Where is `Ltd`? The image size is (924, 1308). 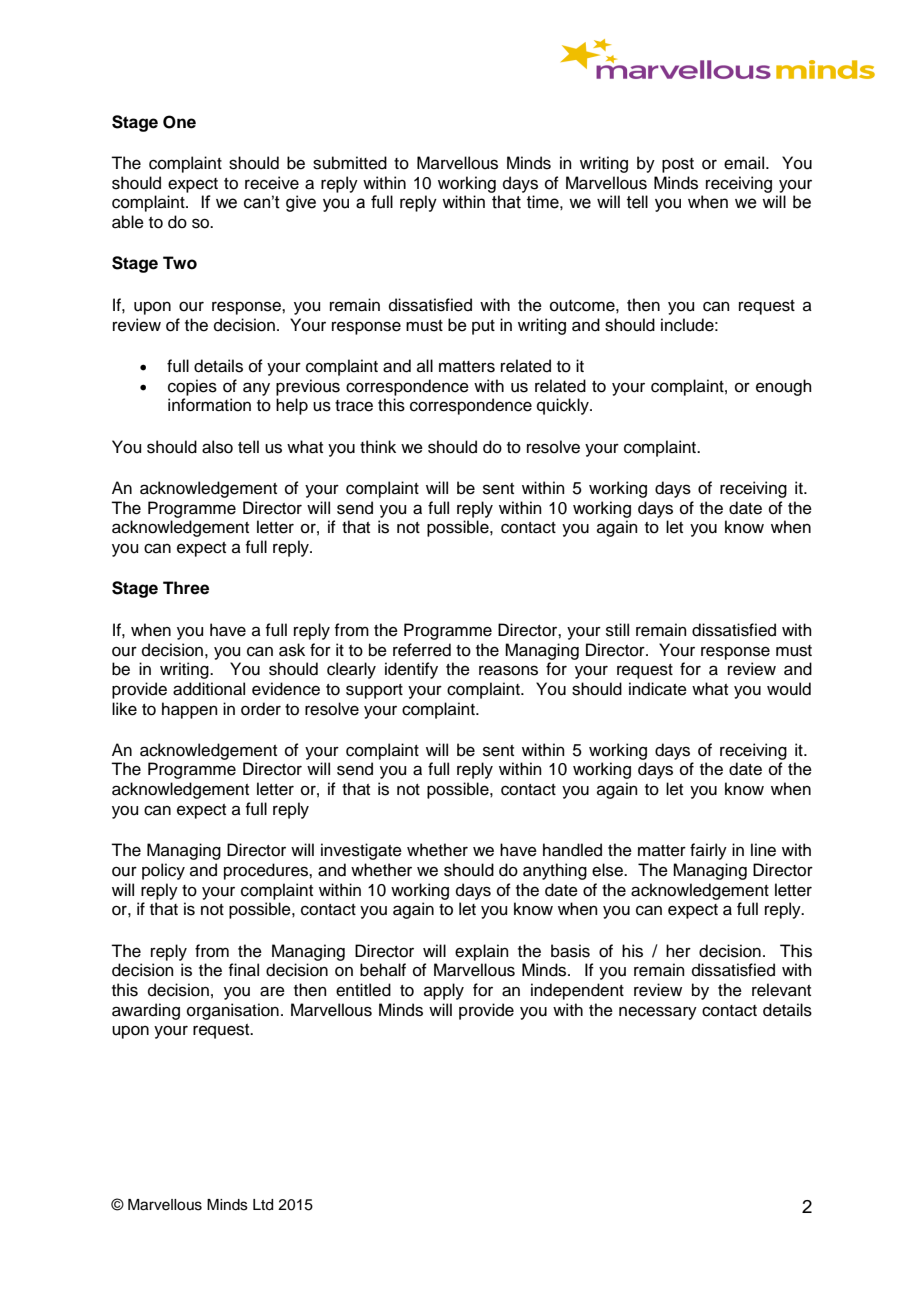
Ltd is located at coordinates (263, 1205).
